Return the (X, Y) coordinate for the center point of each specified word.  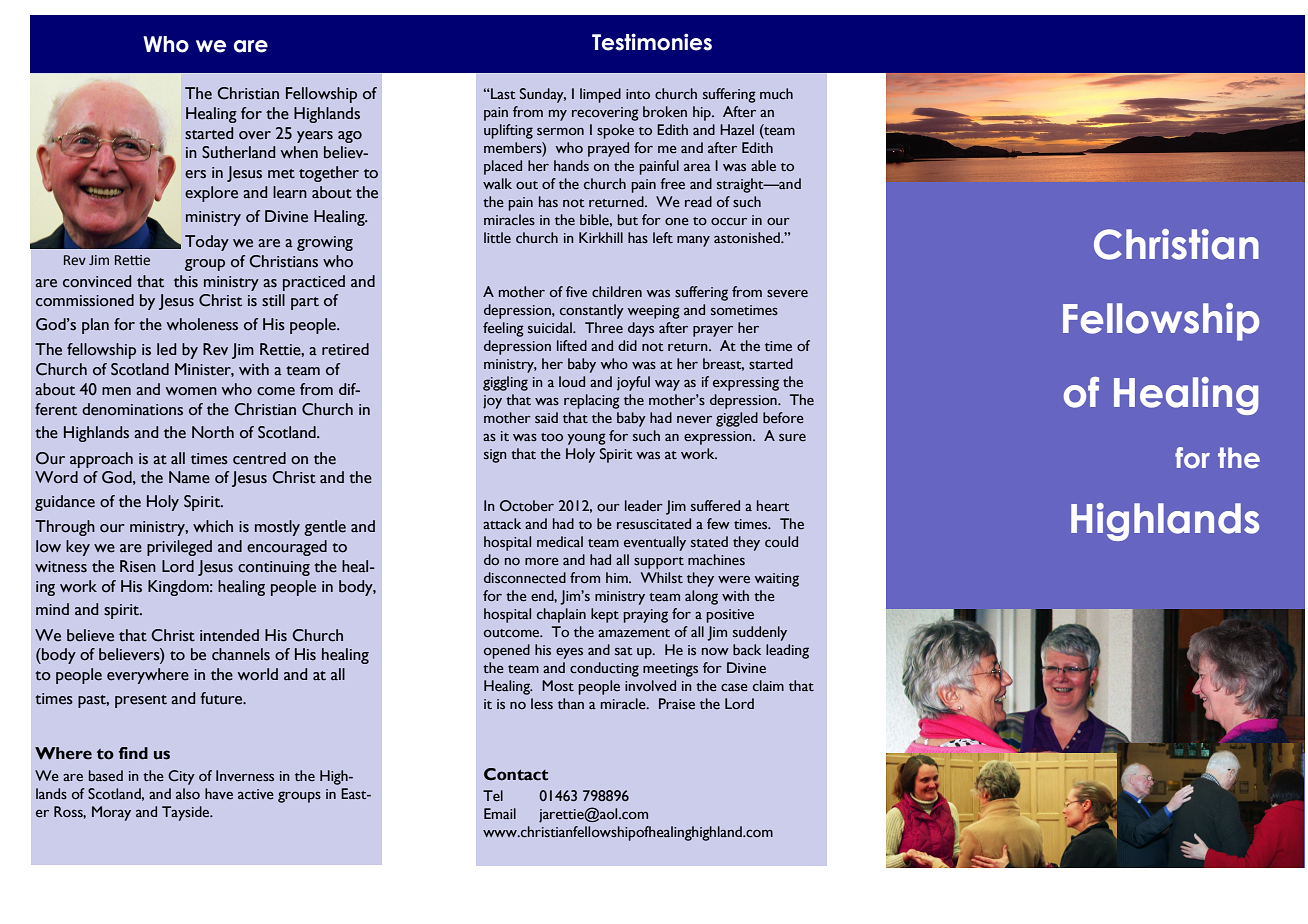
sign (495, 456)
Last (502, 93)
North (213, 432)
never (694, 420)
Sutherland (238, 152)
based (106, 776)
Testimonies (652, 42)
